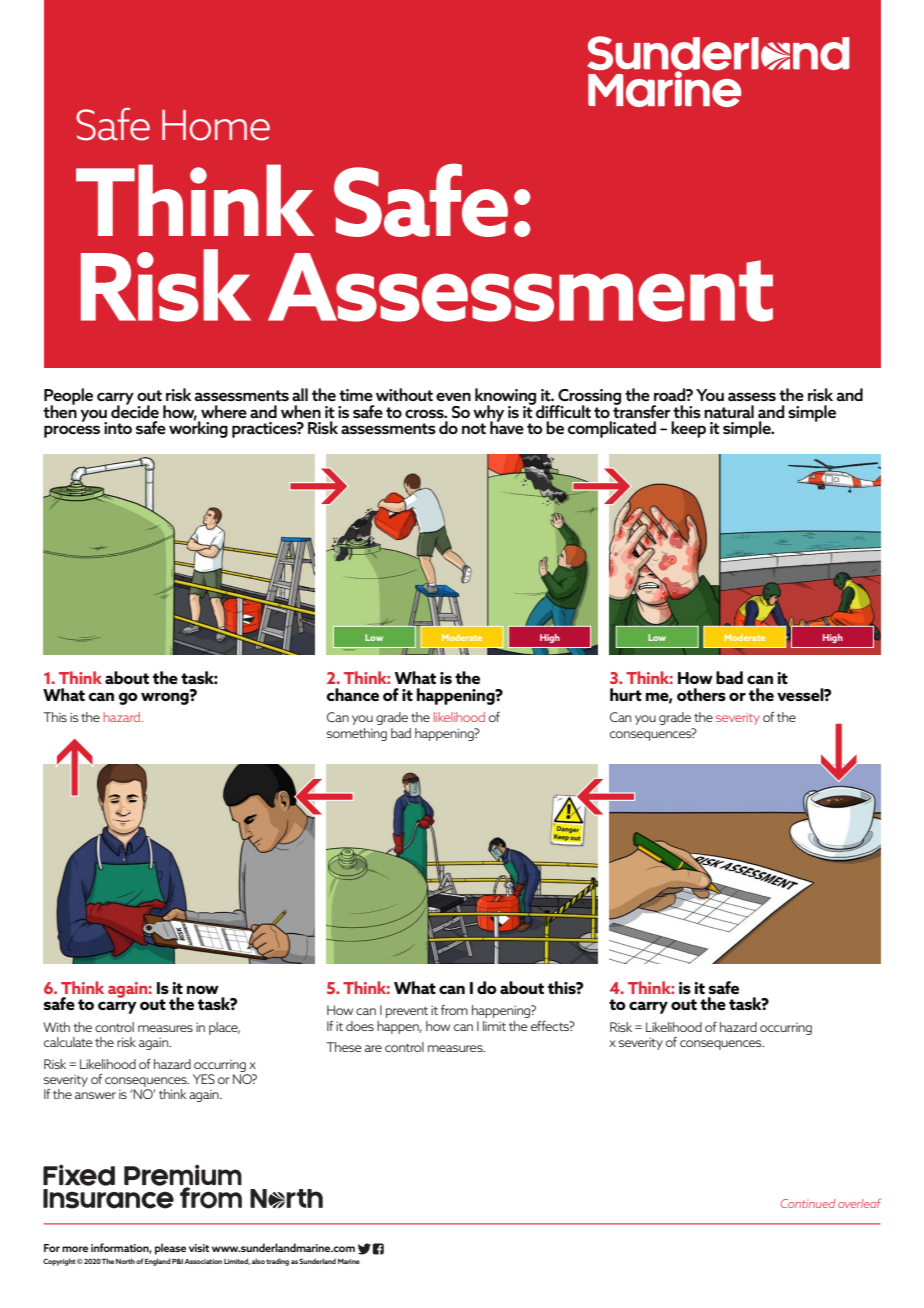 Image resolution: width=924 pixels, height=1308 pixels. I want to click on something, so click(357, 734).
